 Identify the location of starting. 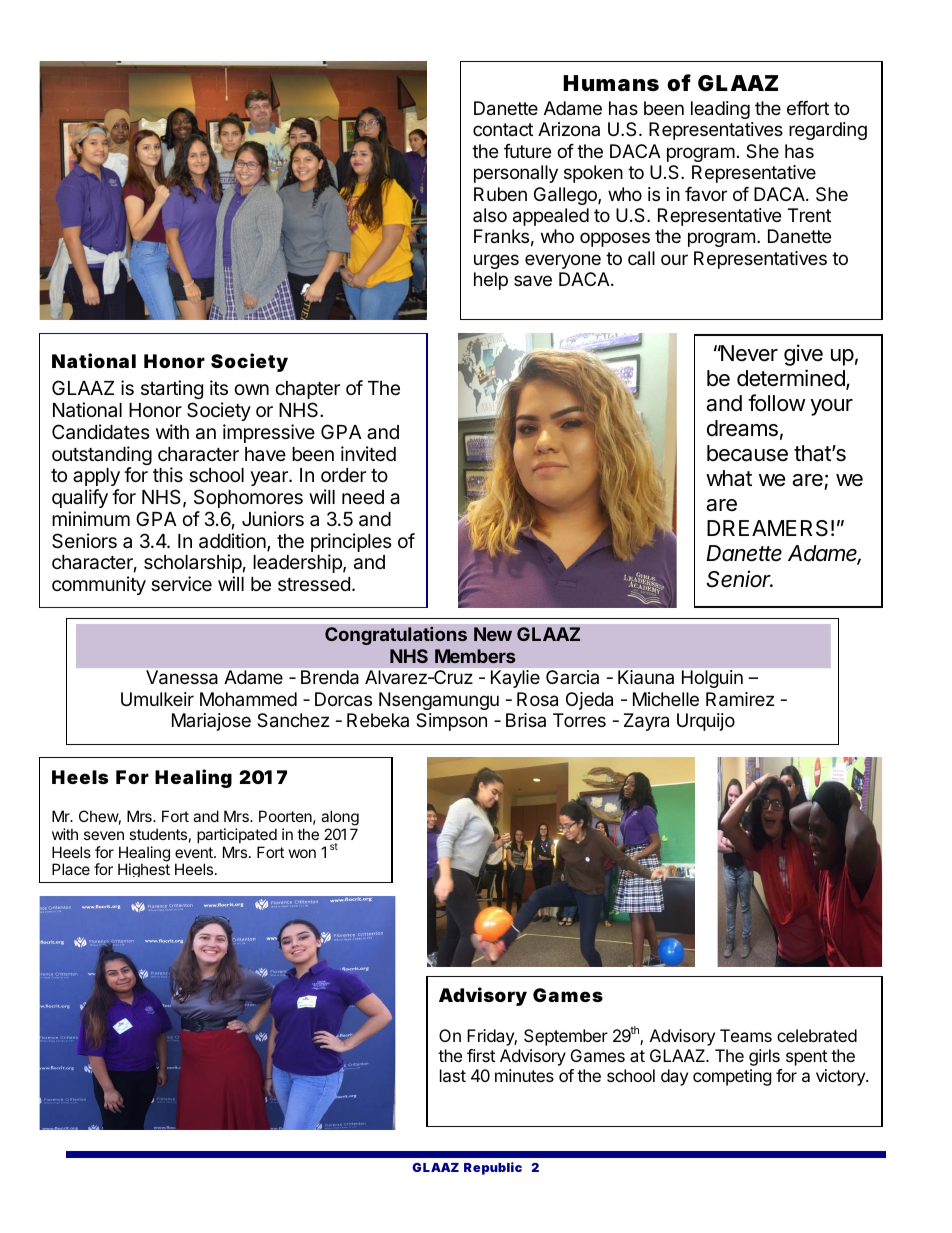
(172, 389).
